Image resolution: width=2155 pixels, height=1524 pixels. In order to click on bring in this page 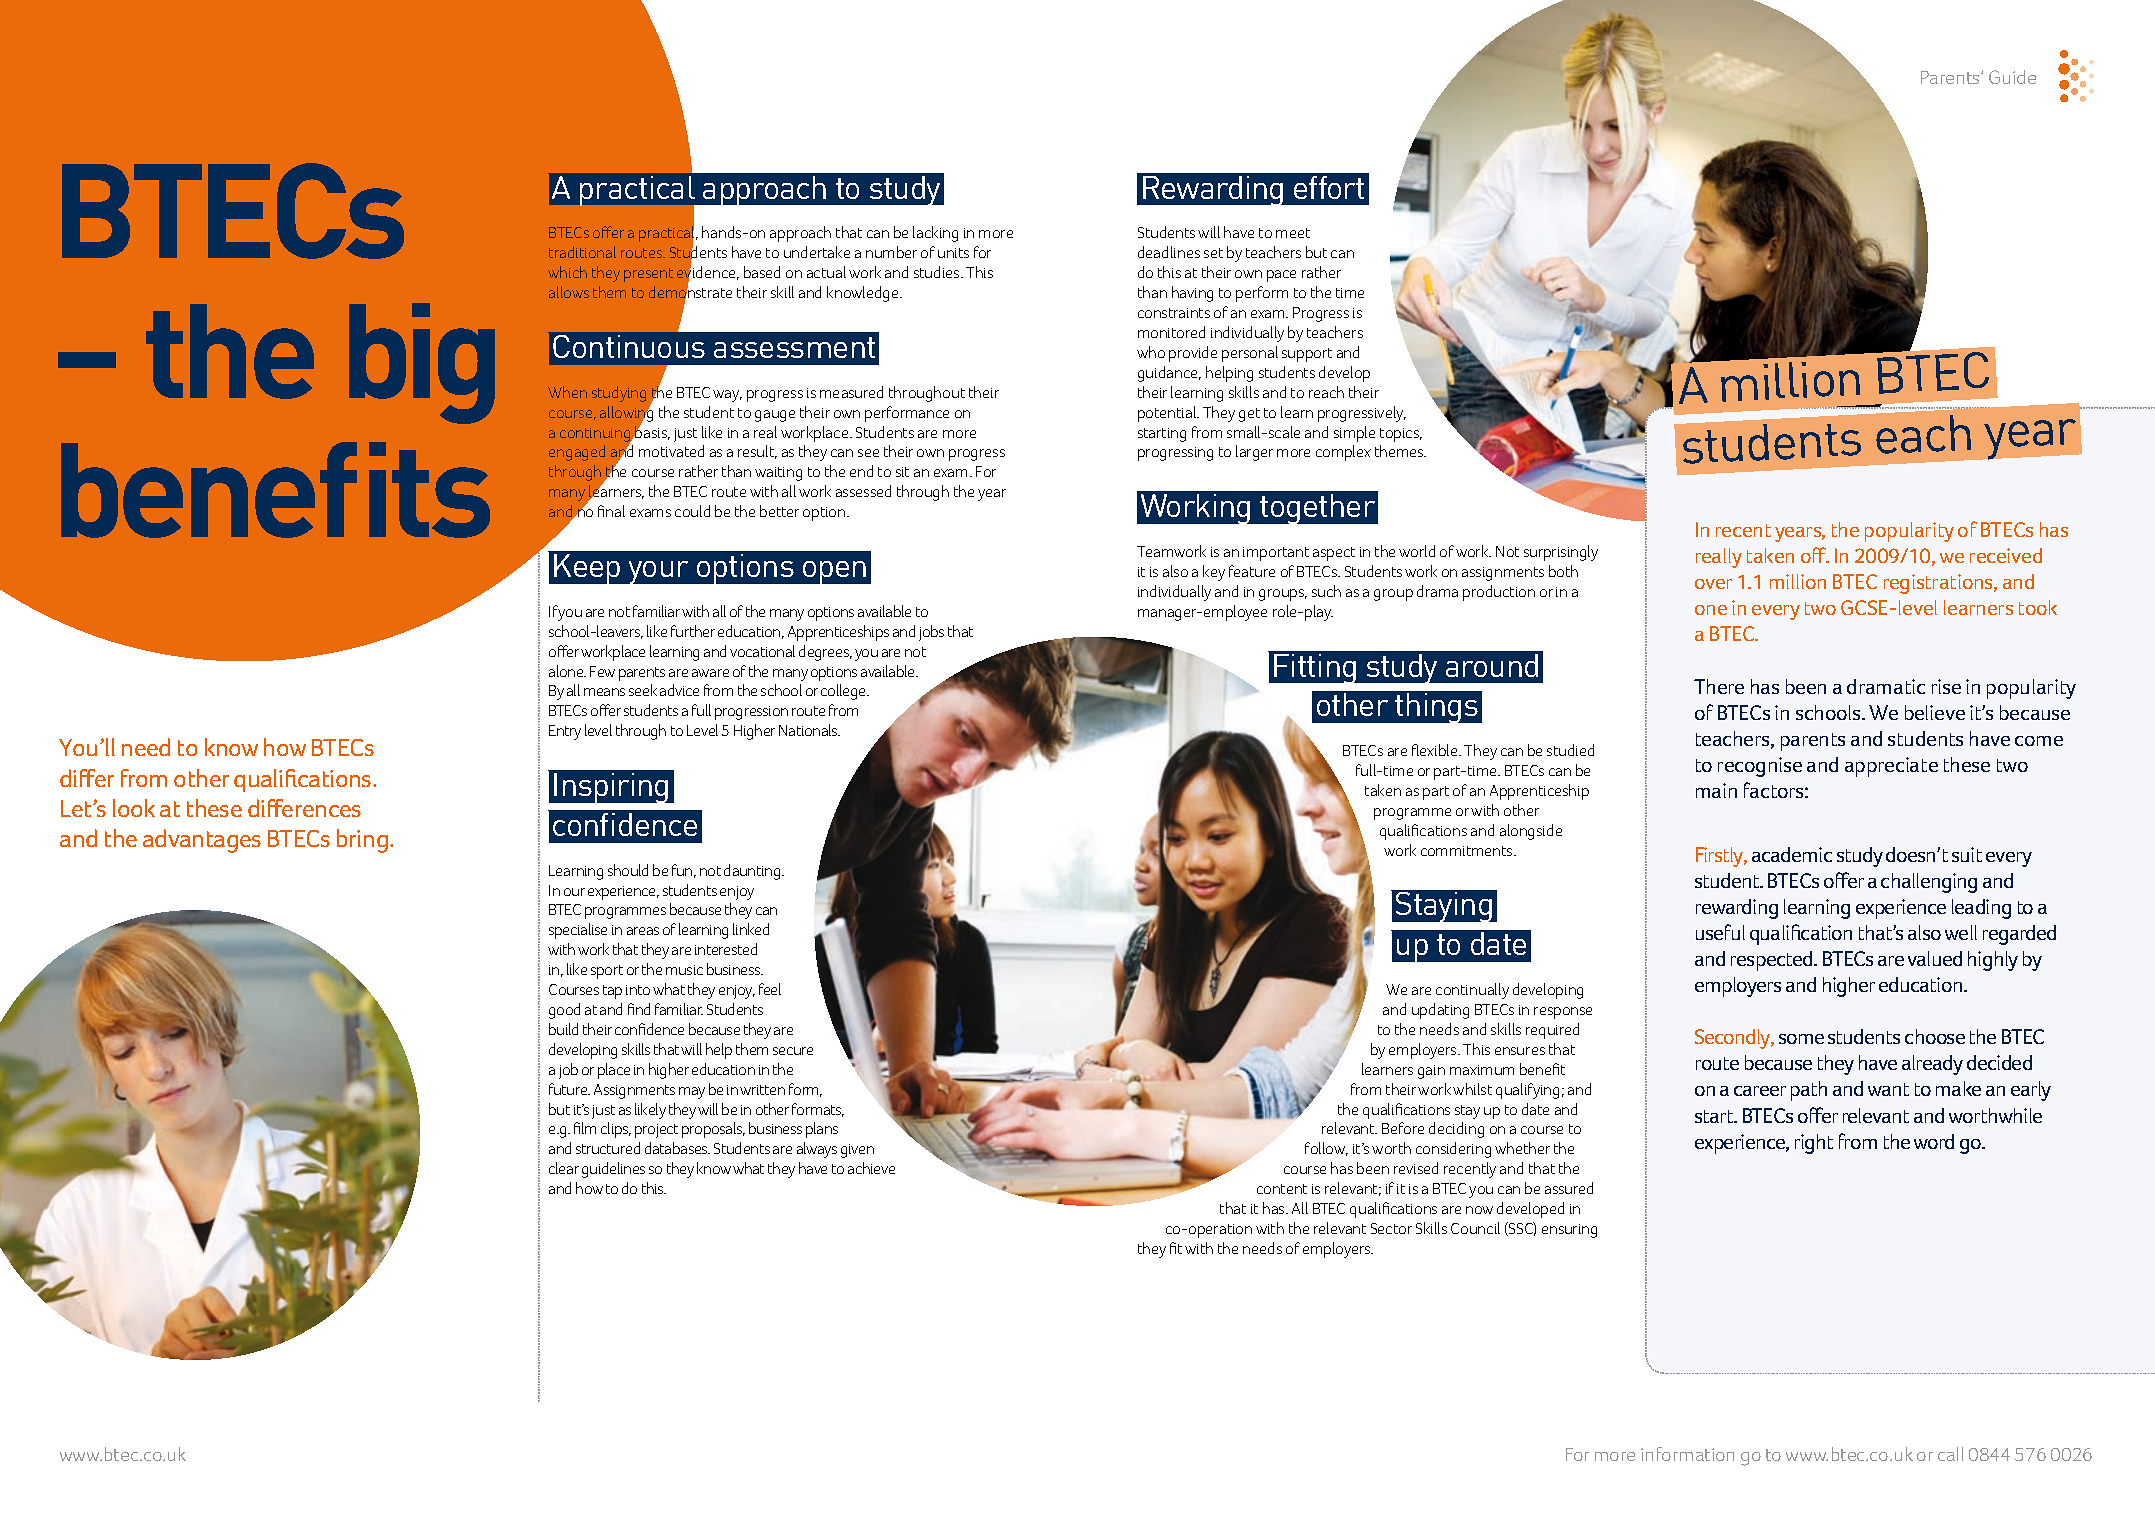, I will do `click(362, 841)`.
